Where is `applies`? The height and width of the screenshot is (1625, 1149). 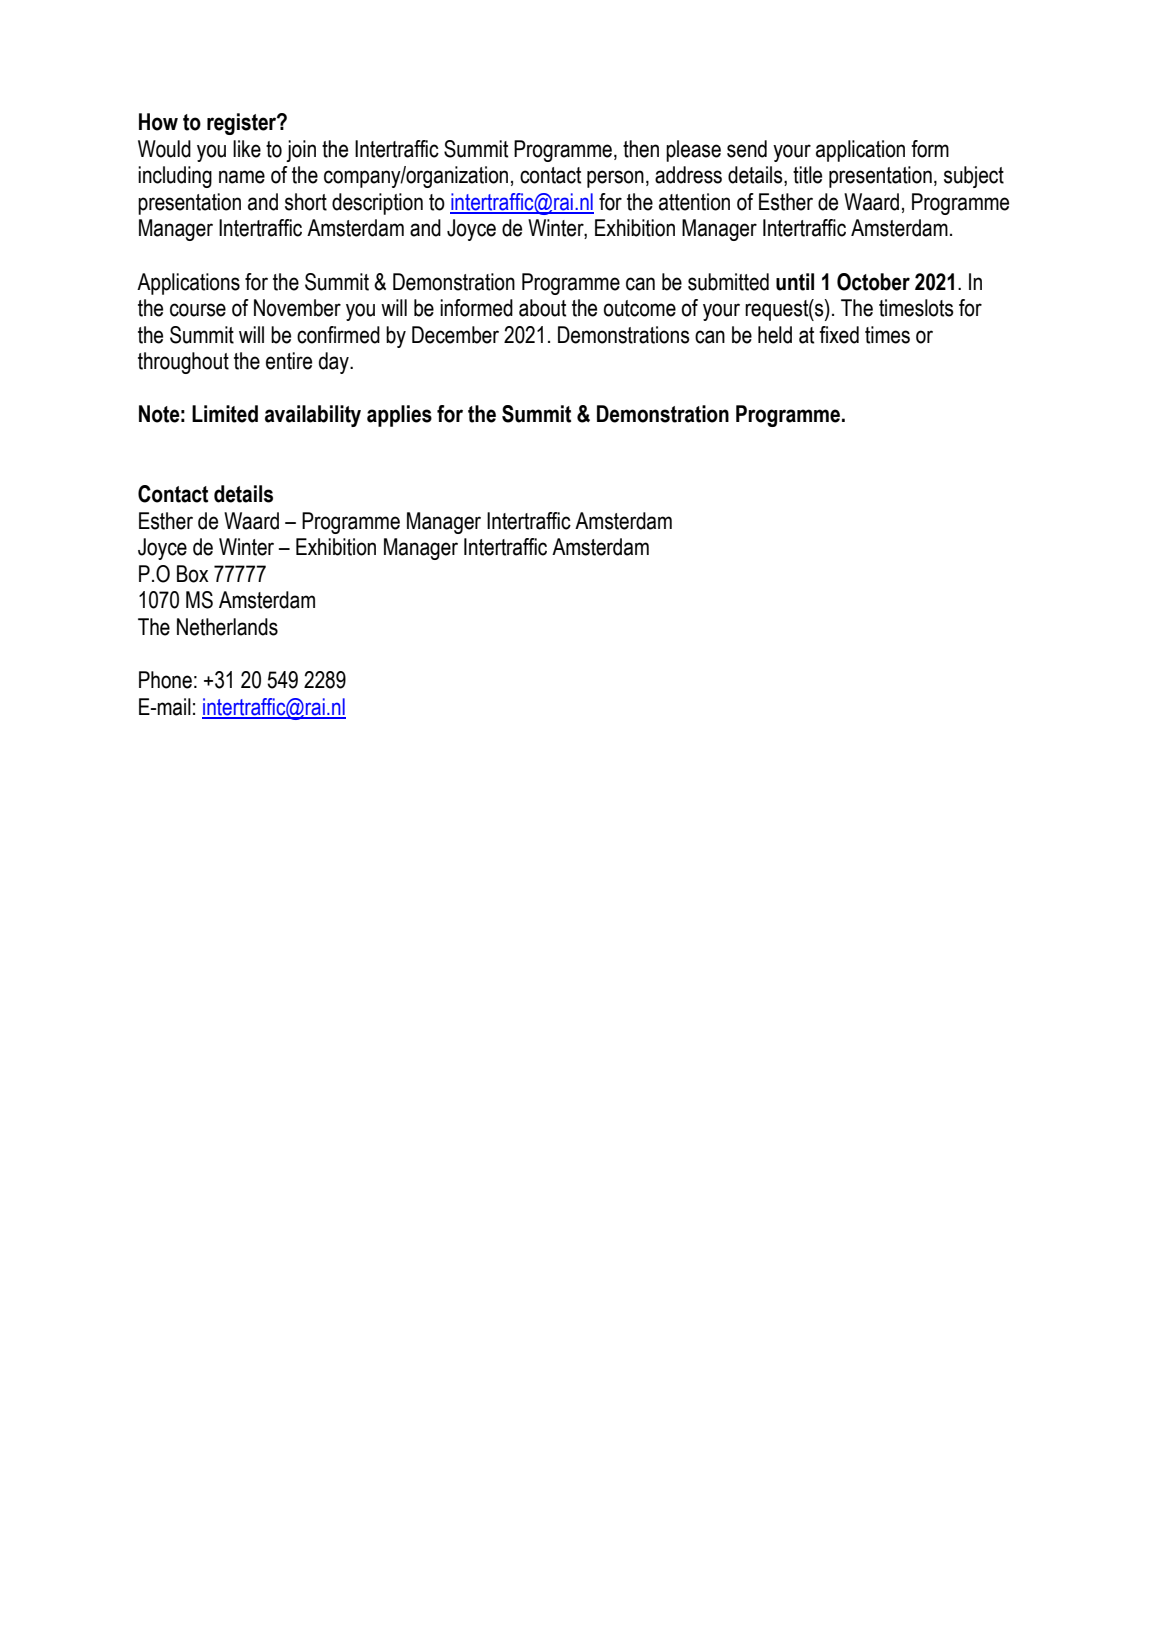
applies is located at coordinates (399, 416).
